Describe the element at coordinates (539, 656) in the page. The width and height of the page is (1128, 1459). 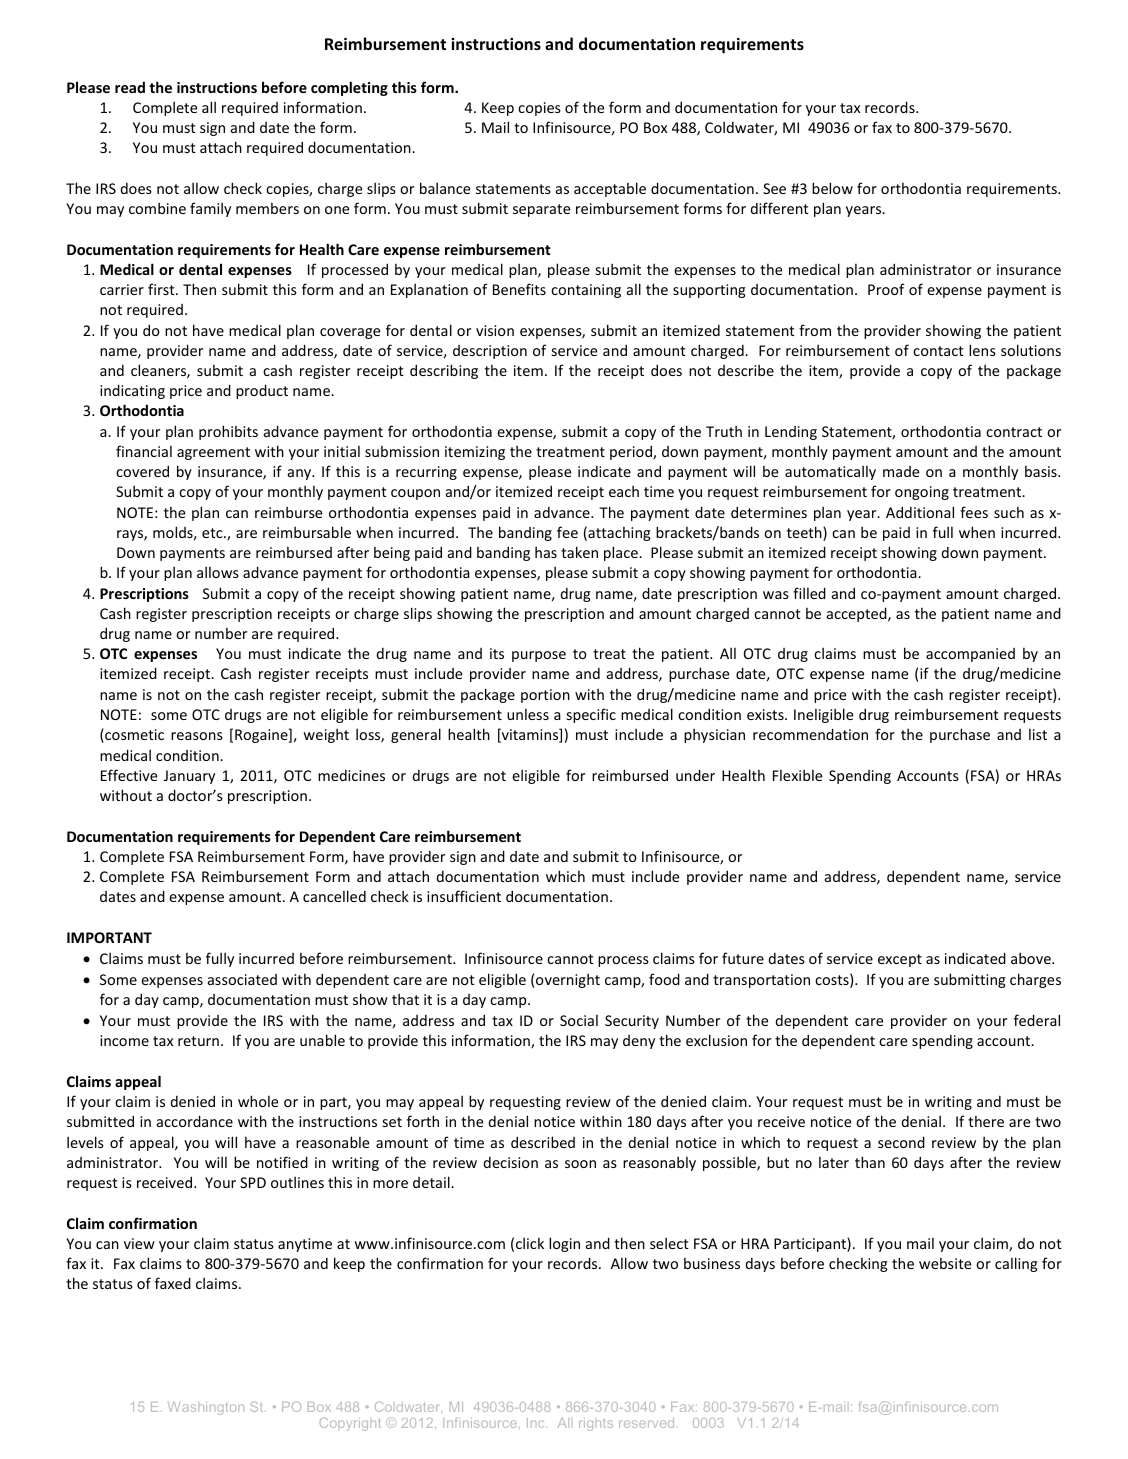
I see `purpose` at that location.
